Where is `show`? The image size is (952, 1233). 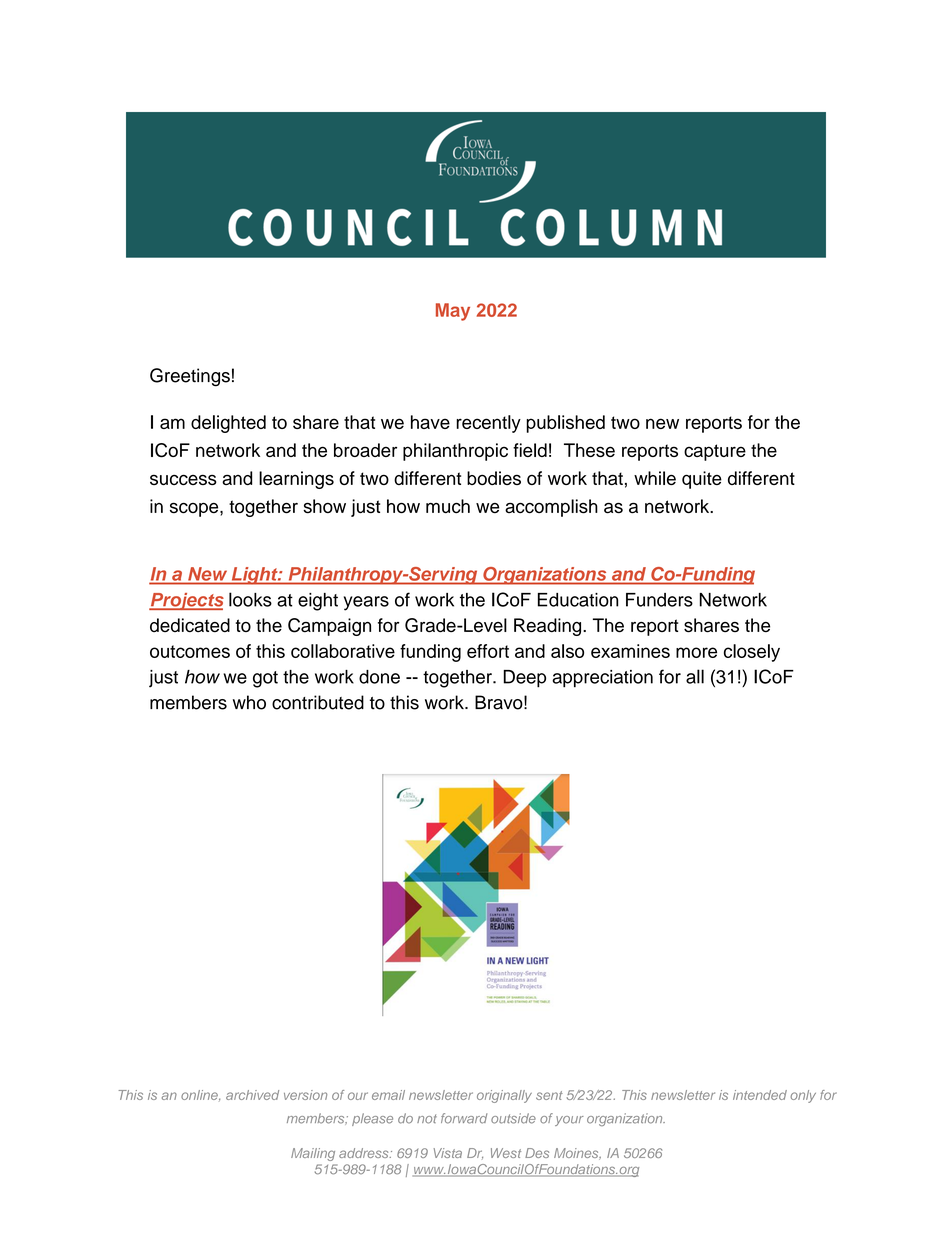
show is located at coordinates (324, 506).
